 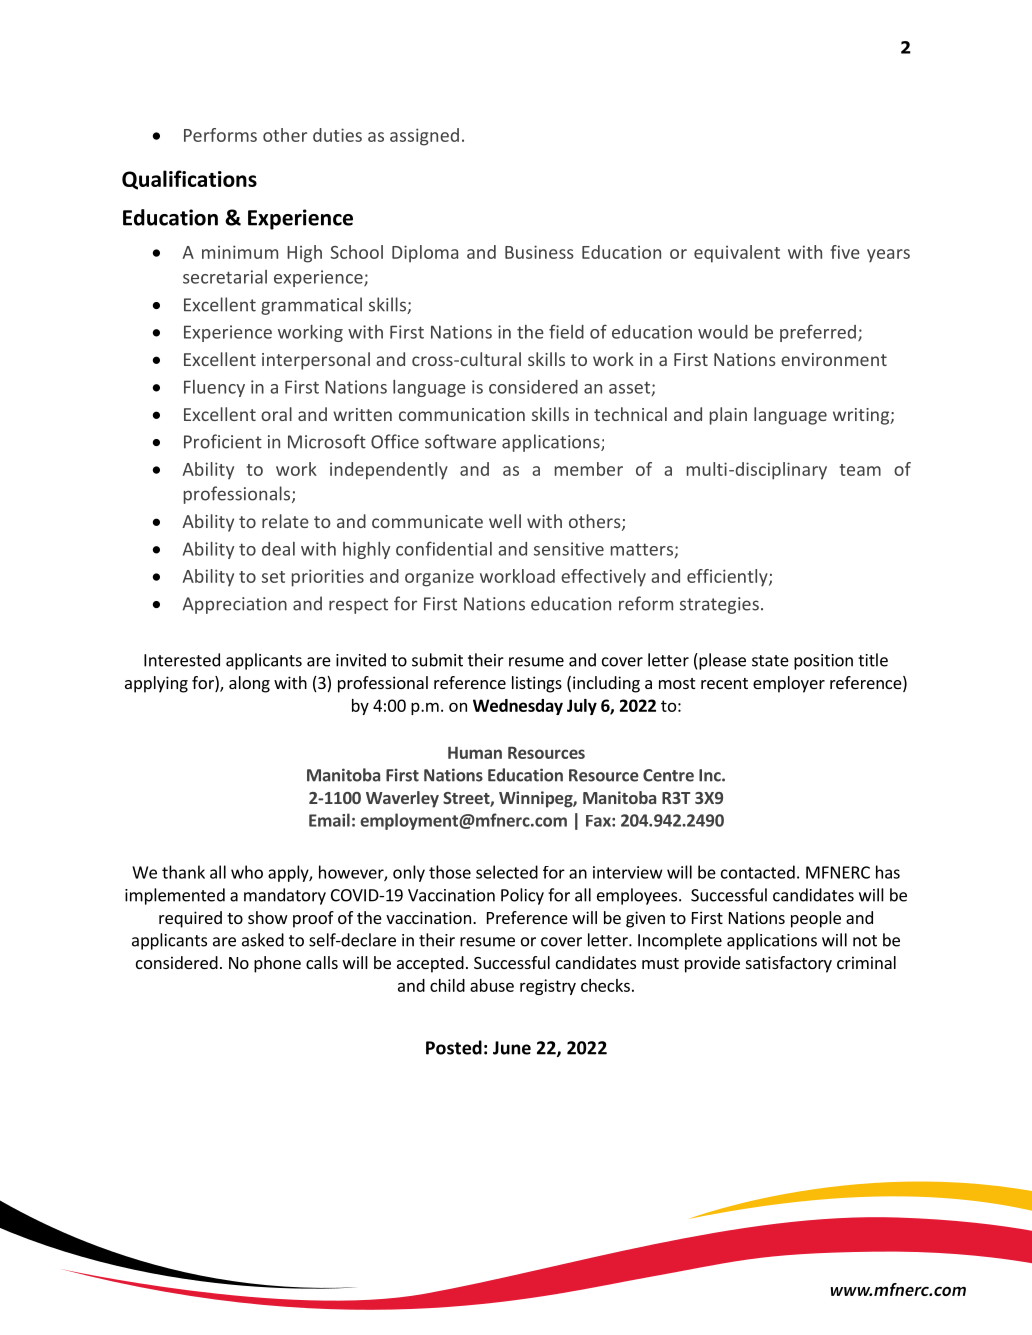 What do you see at coordinates (758, 872) in the page?
I see `contacted` at bounding box center [758, 872].
